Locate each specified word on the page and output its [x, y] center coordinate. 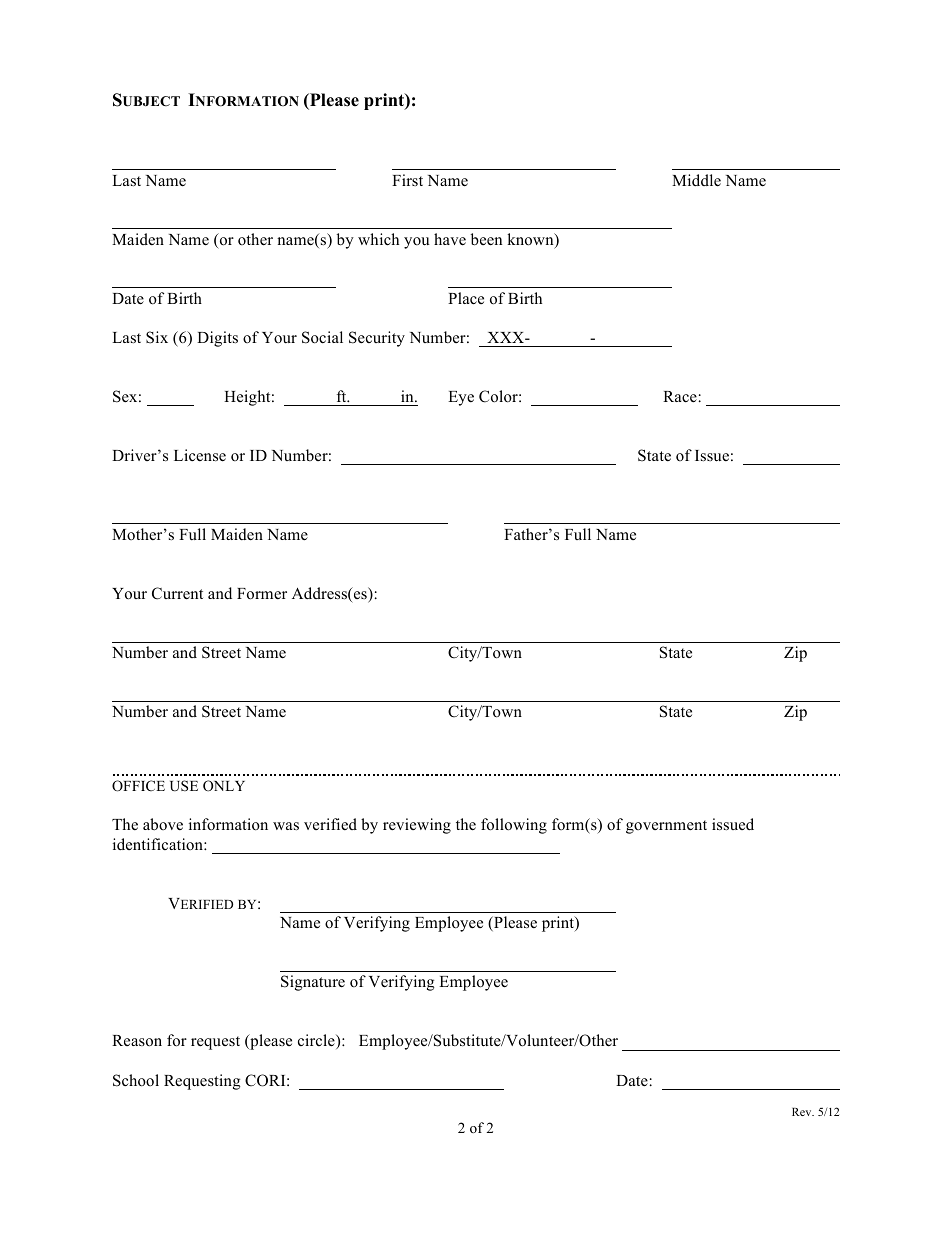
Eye [461, 398]
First [407, 180]
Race [680, 397]
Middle [696, 180]
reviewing [417, 826]
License [200, 455]
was [286, 826]
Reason [137, 1041]
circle [317, 1041]
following [514, 826]
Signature [313, 983]
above [163, 824]
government [666, 827]
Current [177, 593]
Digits [217, 339]
